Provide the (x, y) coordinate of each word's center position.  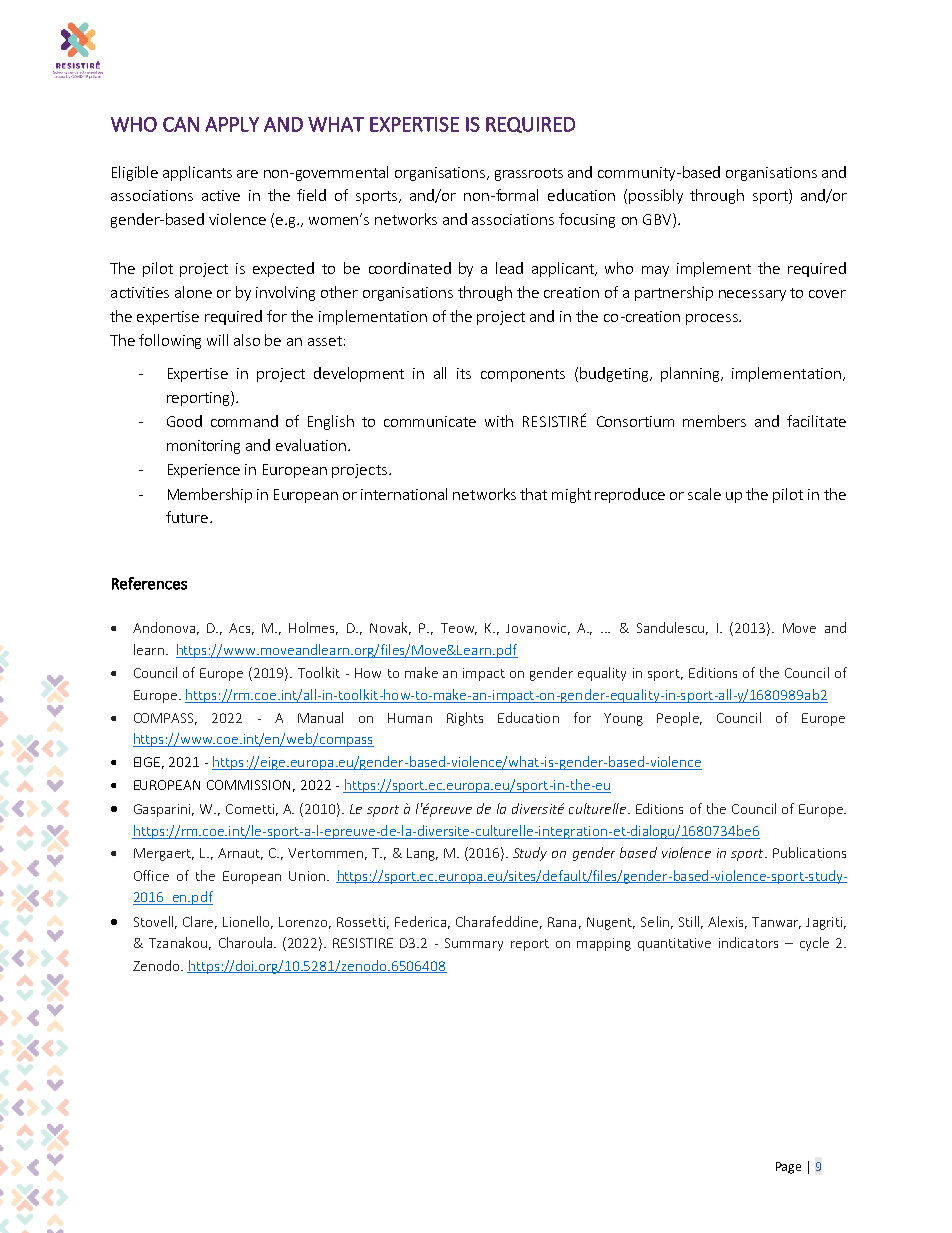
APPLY (232, 124)
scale (704, 494)
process (713, 319)
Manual (320, 717)
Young (623, 719)
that (533, 494)
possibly (656, 196)
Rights (465, 719)
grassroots (529, 174)
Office (151, 875)
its (464, 373)
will (217, 340)
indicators (748, 942)
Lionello (248, 922)
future (187, 517)
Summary (474, 944)
